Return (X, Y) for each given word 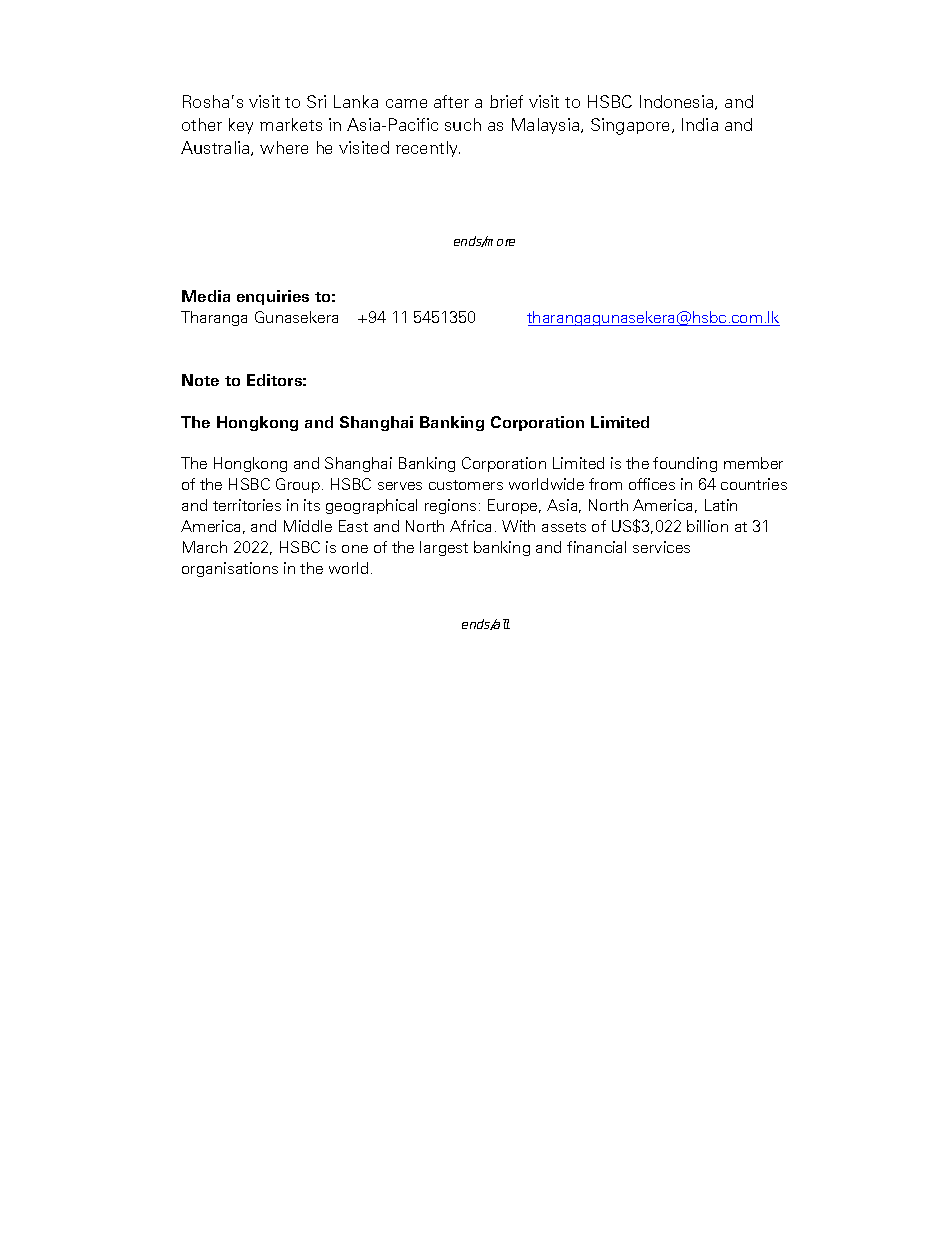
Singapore (632, 126)
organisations (230, 569)
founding (685, 464)
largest (444, 548)
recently (428, 149)
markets (291, 124)
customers (466, 485)
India (700, 124)
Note (200, 380)
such (463, 124)
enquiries (273, 297)
